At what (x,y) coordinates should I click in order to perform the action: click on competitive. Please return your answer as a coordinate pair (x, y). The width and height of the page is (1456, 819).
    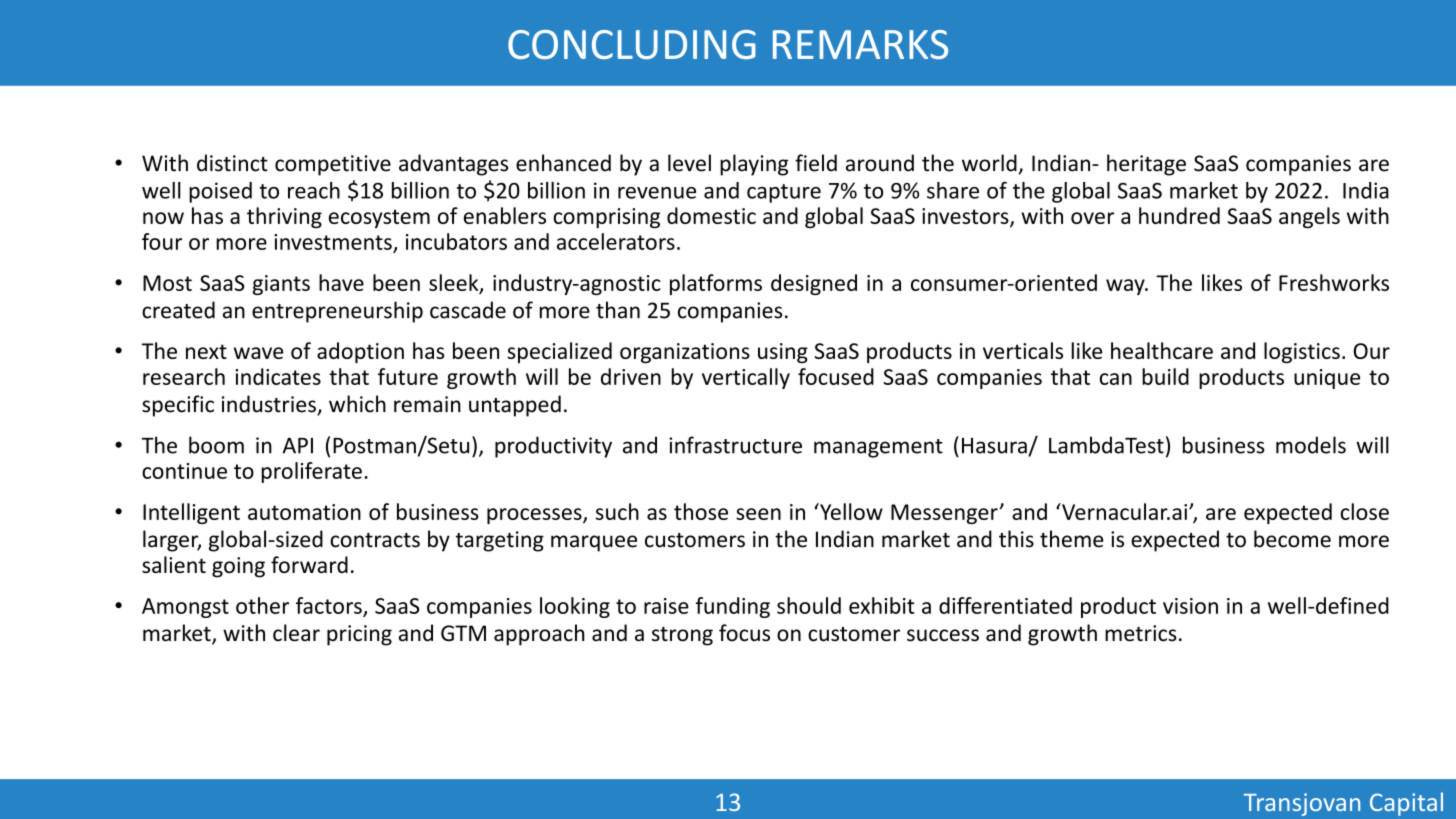
    Looking at the image, I should click on (333, 165).
